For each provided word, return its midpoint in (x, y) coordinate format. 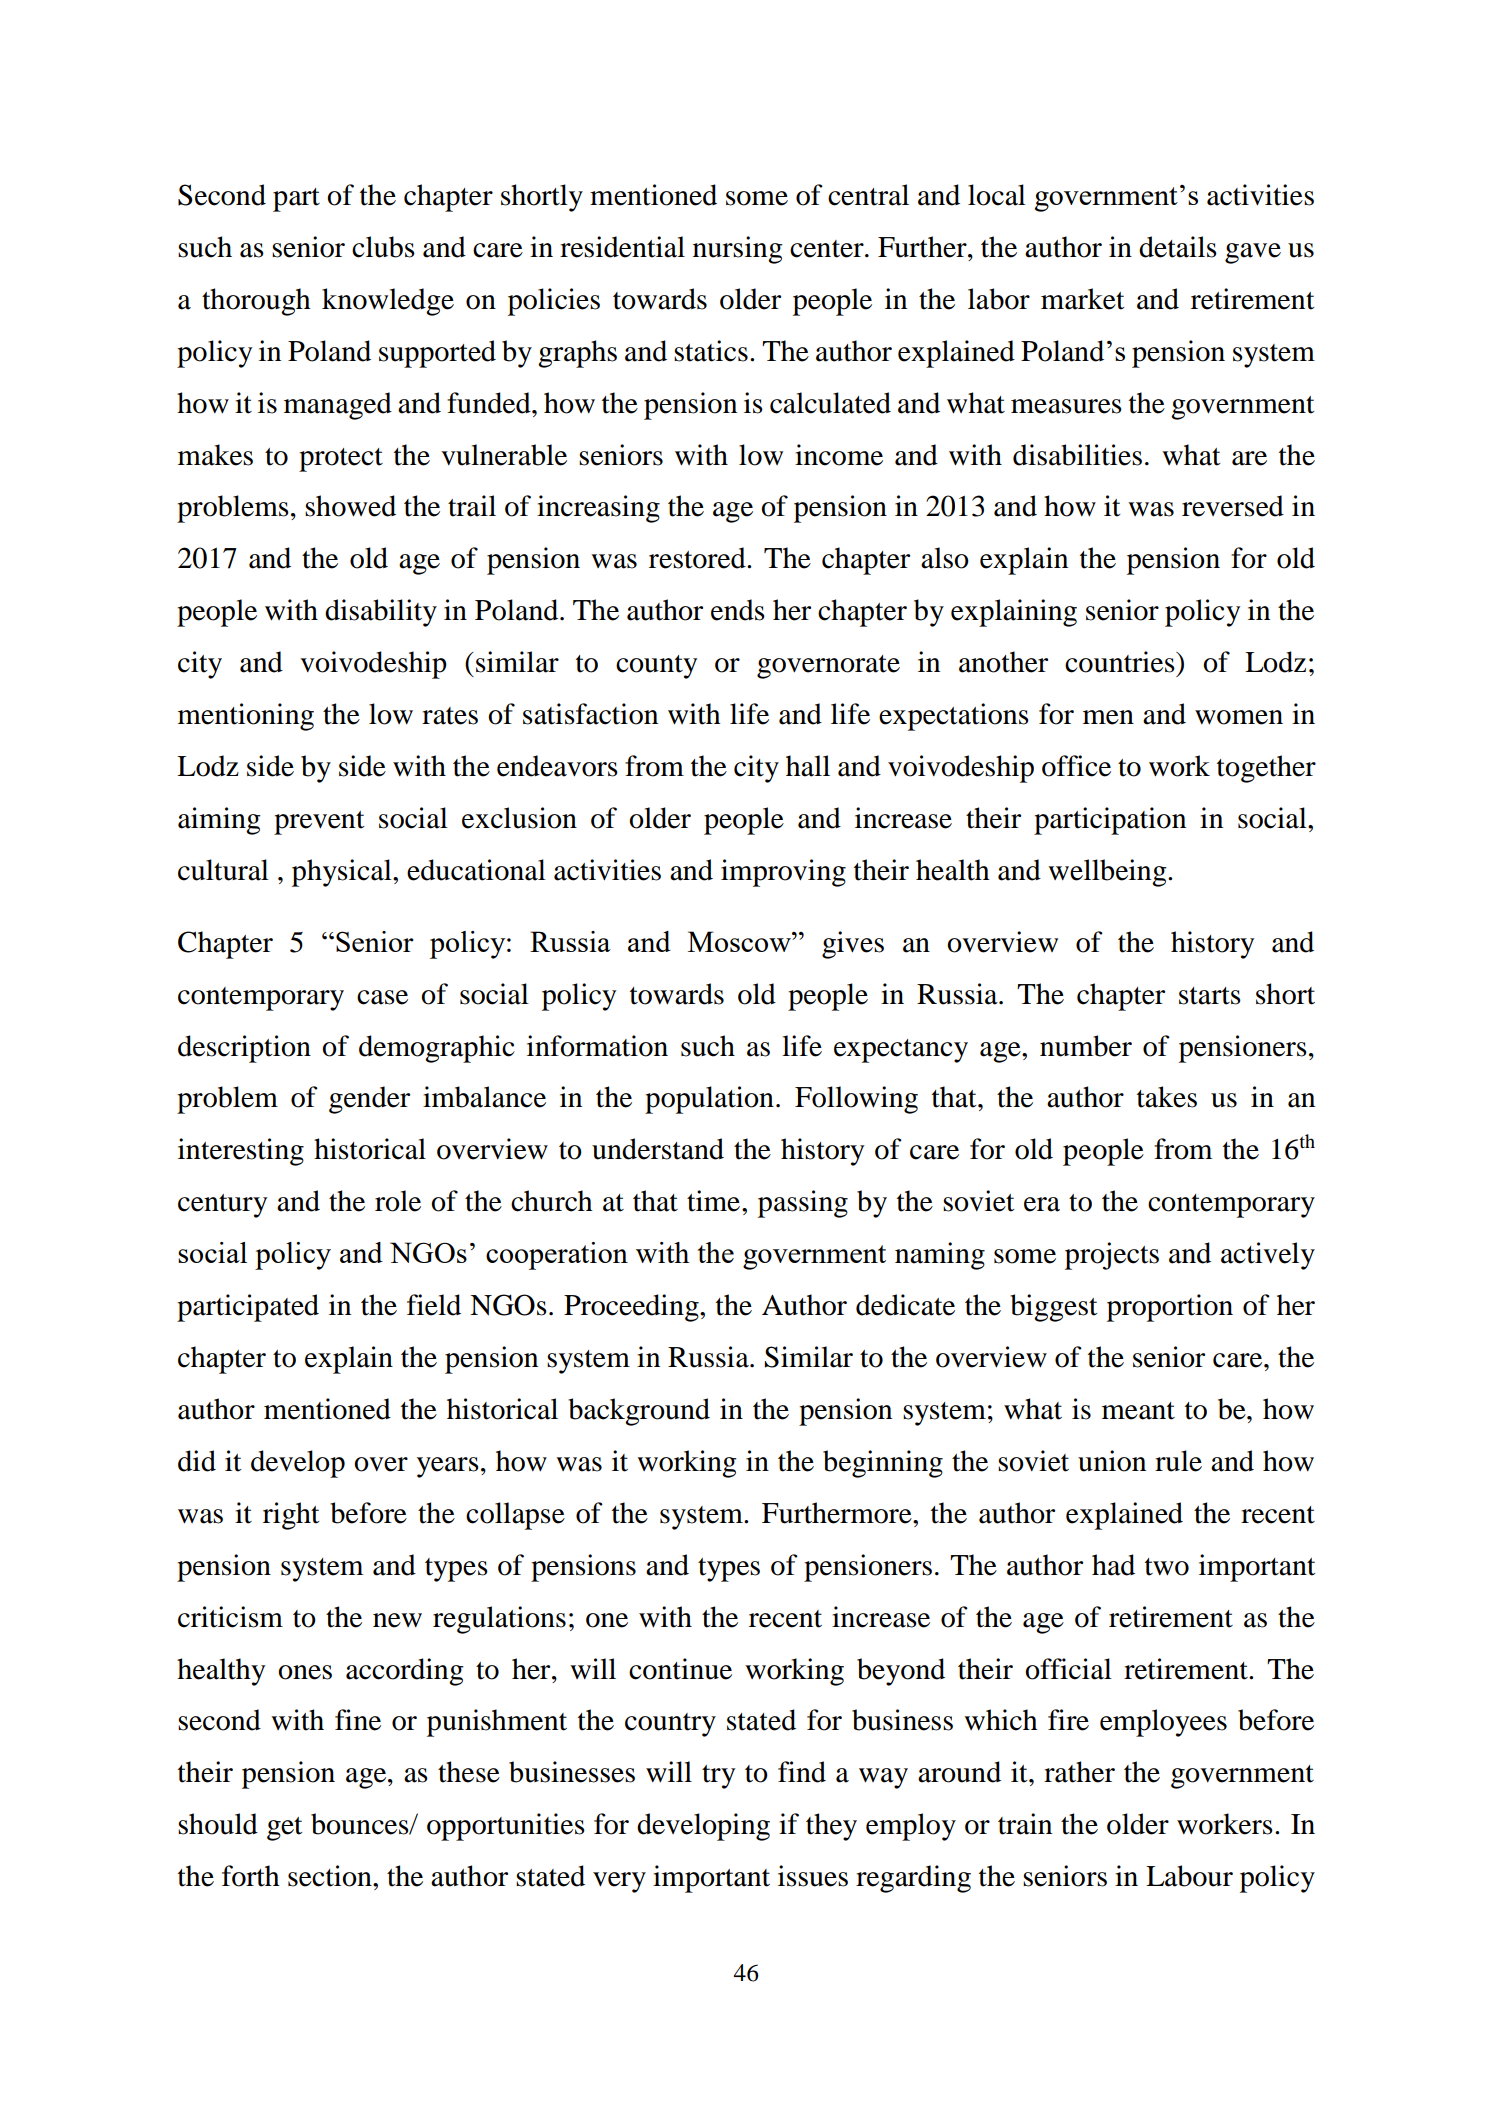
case (382, 997)
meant (1138, 1411)
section (331, 1876)
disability (381, 613)
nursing (738, 250)
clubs (383, 247)
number (1086, 1046)
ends (738, 610)
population (709, 1100)
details (1178, 247)
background (639, 1412)
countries (1121, 662)
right (291, 1516)
